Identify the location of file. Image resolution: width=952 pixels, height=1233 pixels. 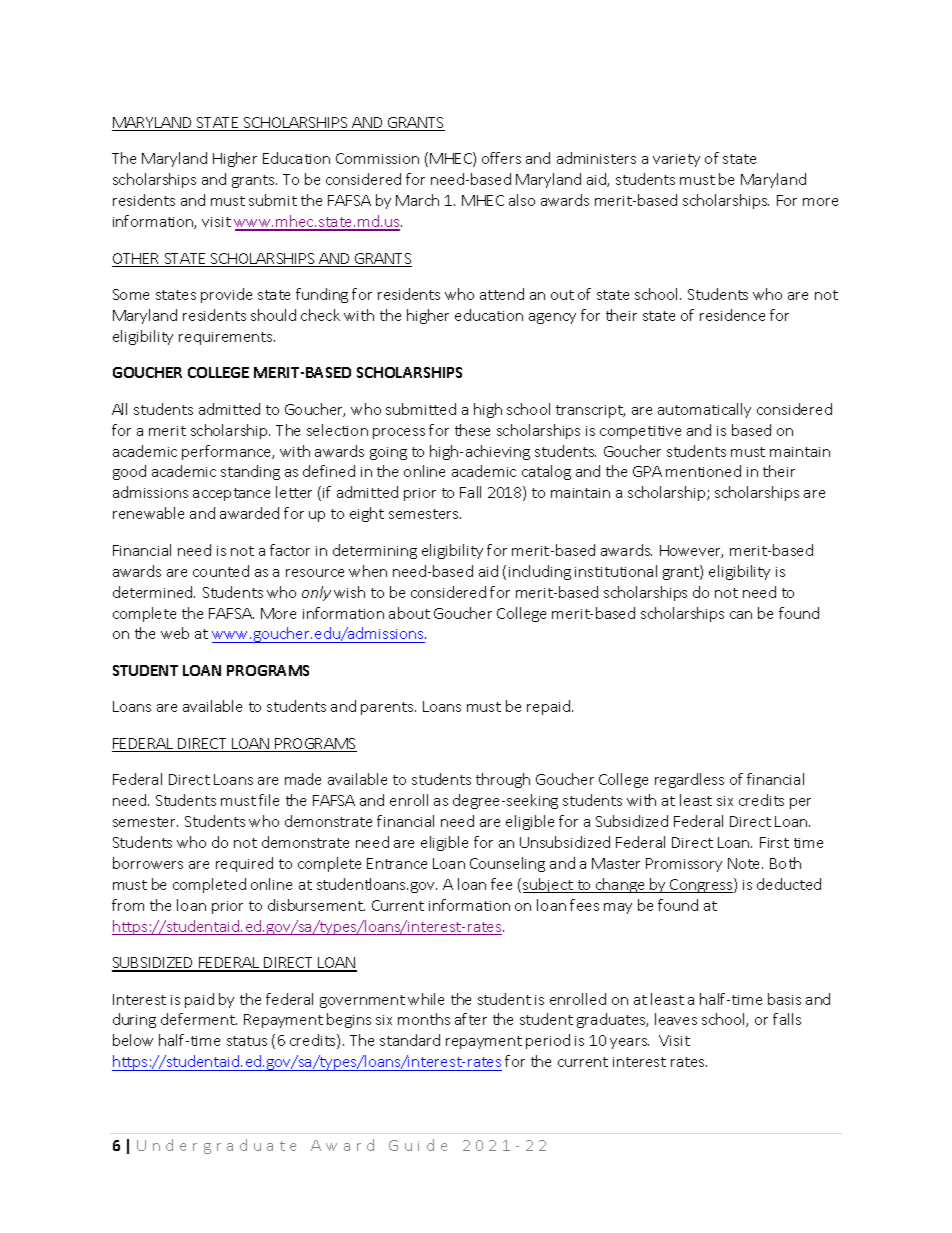
(269, 800).
